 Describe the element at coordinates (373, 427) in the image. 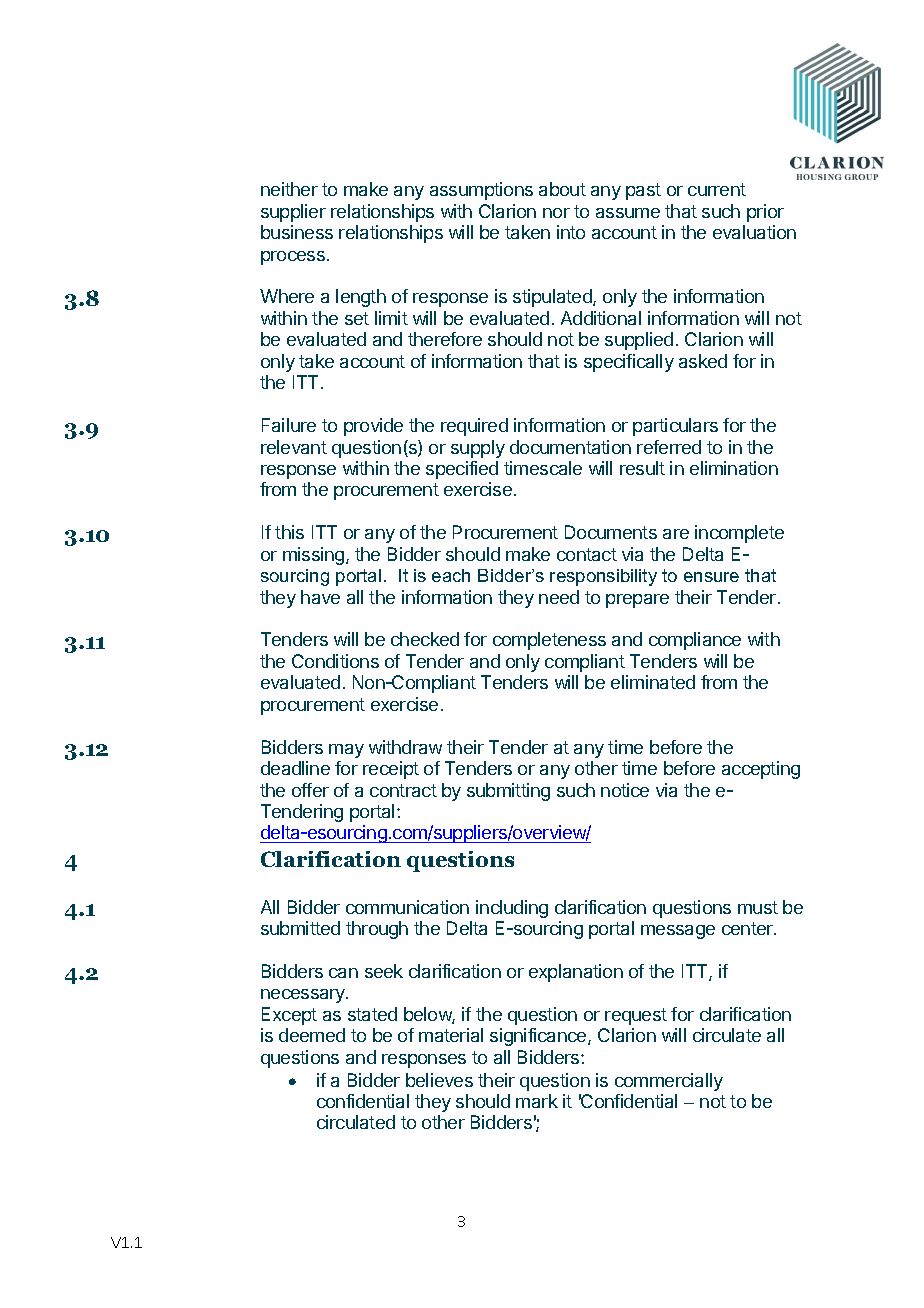

I see `provide` at that location.
